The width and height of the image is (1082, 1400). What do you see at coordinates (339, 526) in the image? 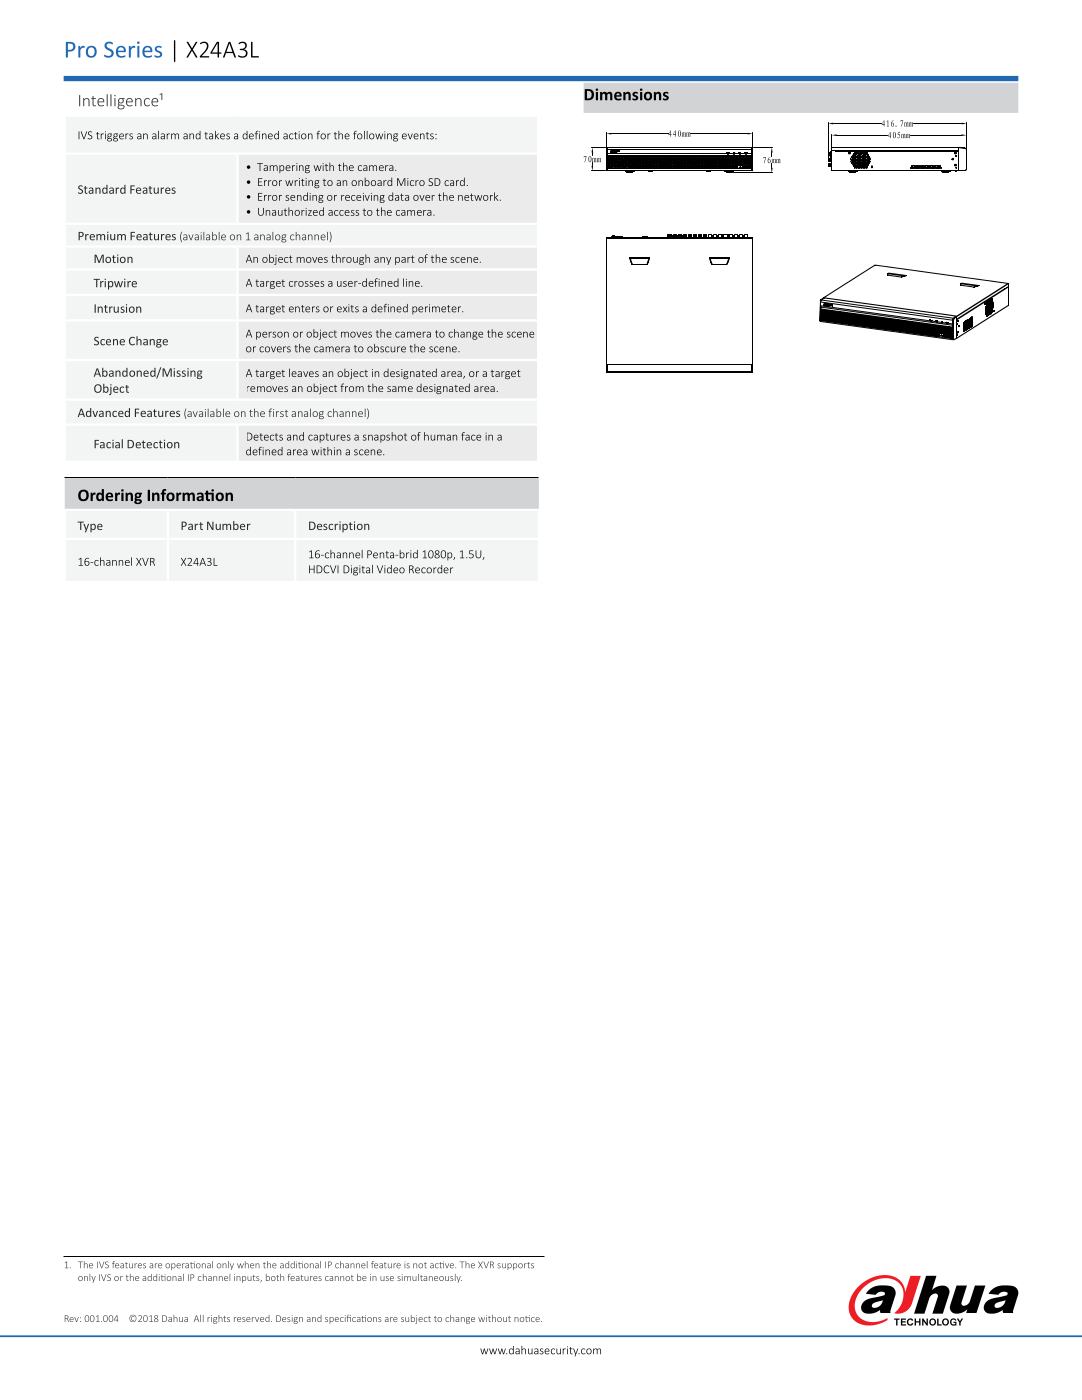
I see `Description` at bounding box center [339, 526].
